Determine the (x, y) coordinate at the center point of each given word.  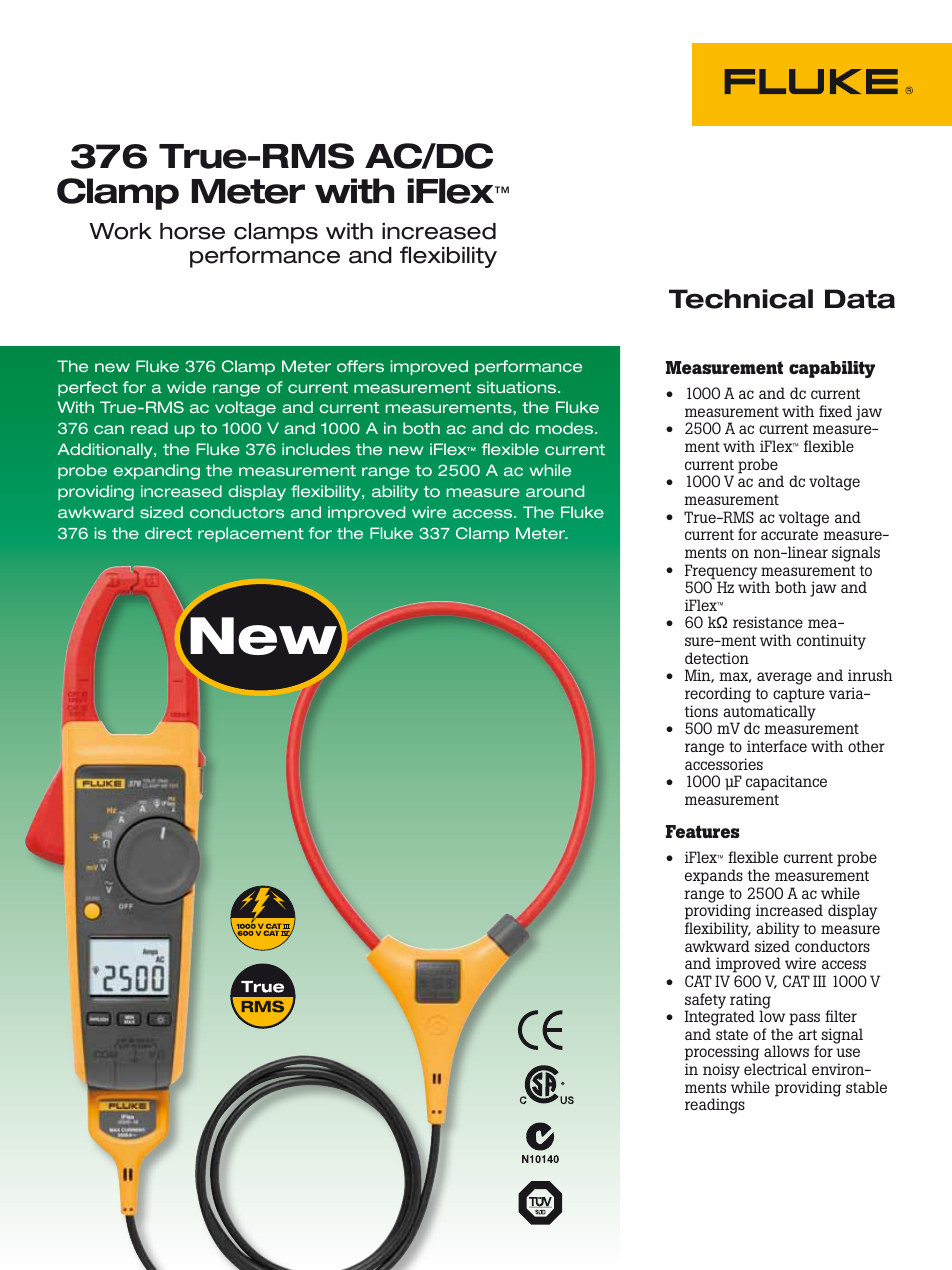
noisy (721, 1071)
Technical (741, 299)
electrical (775, 1069)
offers (360, 366)
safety (705, 1002)
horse (192, 231)
